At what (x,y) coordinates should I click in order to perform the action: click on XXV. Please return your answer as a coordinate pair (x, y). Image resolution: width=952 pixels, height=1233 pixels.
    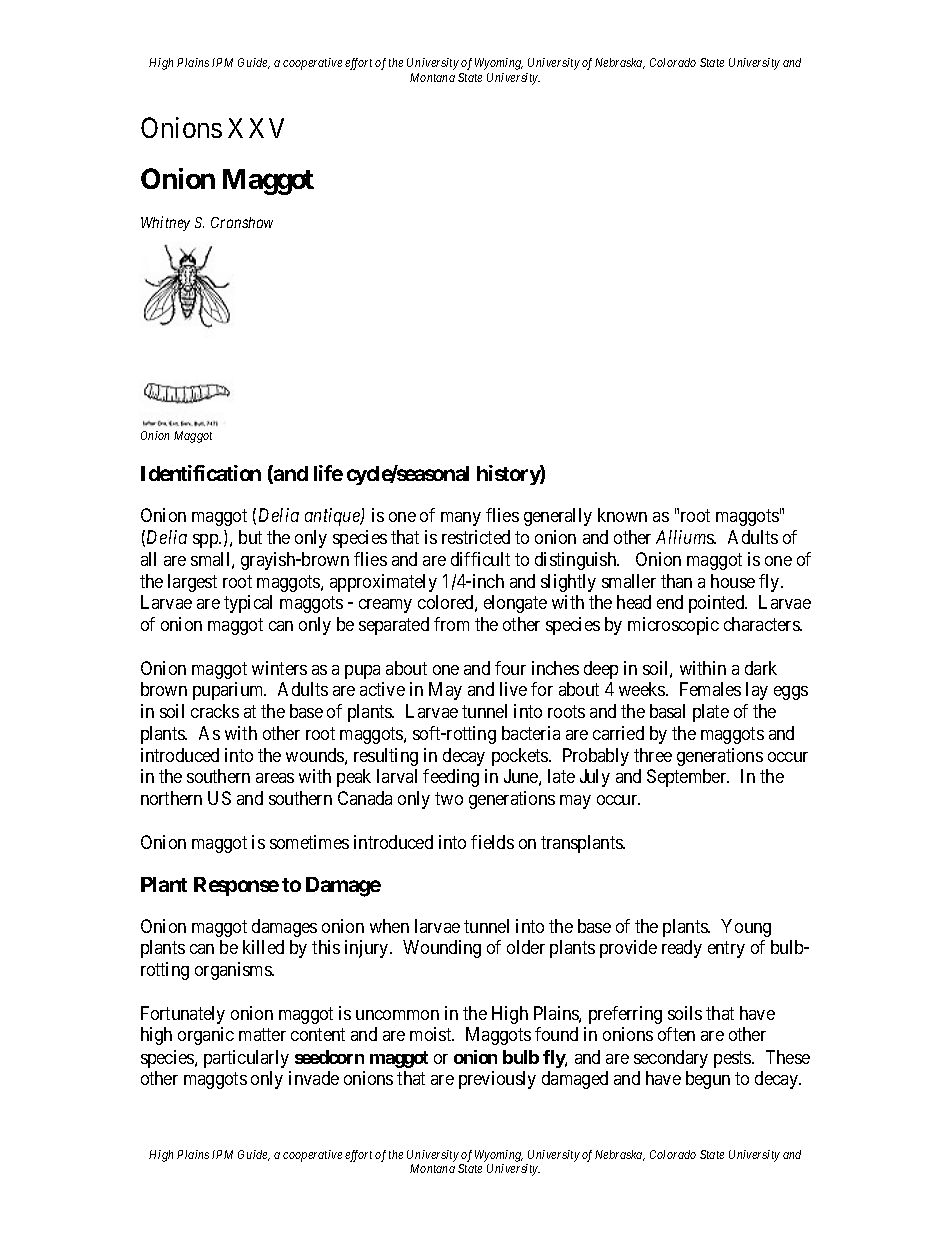
    Looking at the image, I should click on (256, 128).
